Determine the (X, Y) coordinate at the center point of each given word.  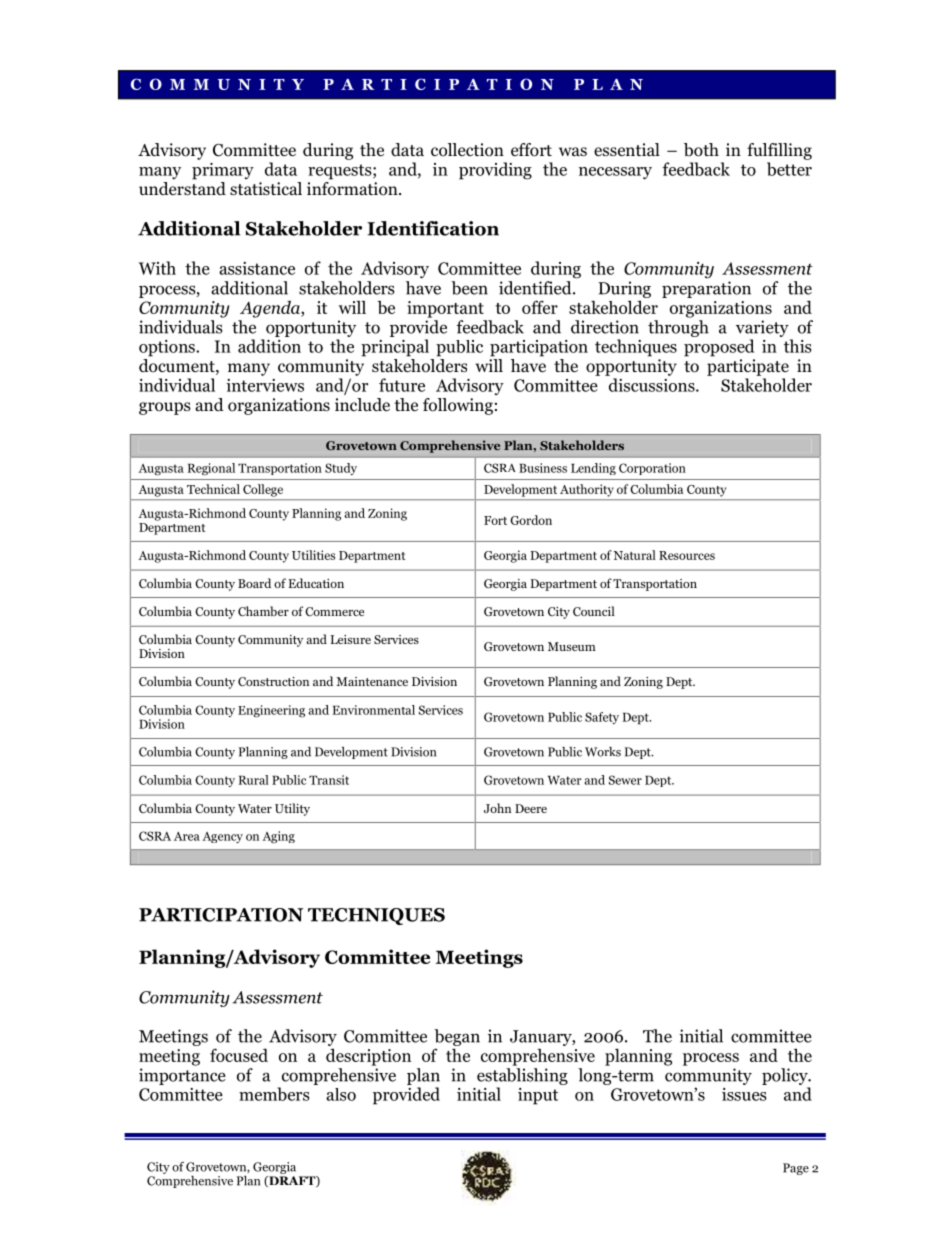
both (701, 150)
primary (223, 171)
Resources (687, 555)
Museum (572, 646)
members (274, 1094)
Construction (273, 681)
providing (495, 171)
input (538, 1096)
